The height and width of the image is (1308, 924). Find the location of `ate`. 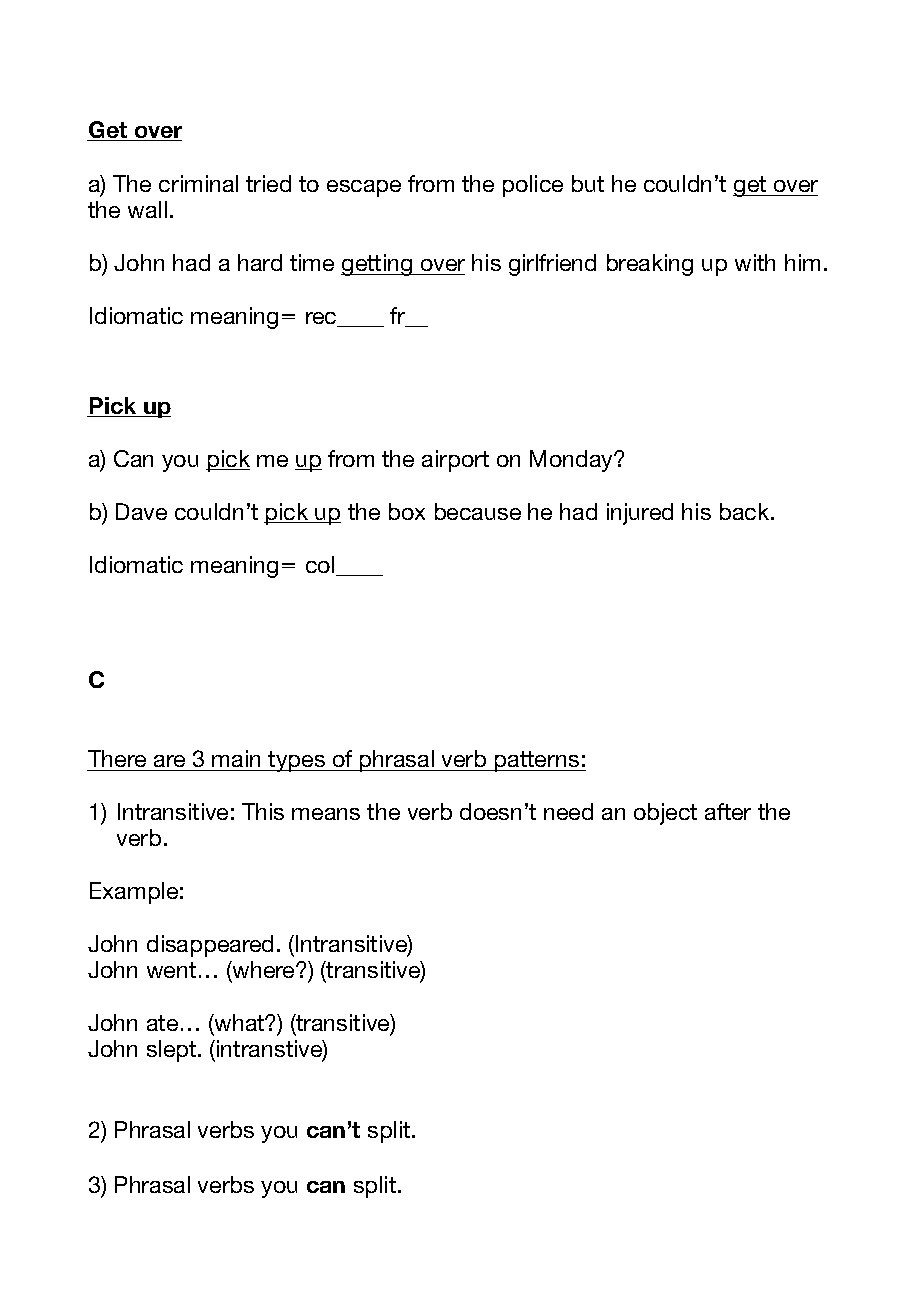

ate is located at coordinates (162, 1023).
